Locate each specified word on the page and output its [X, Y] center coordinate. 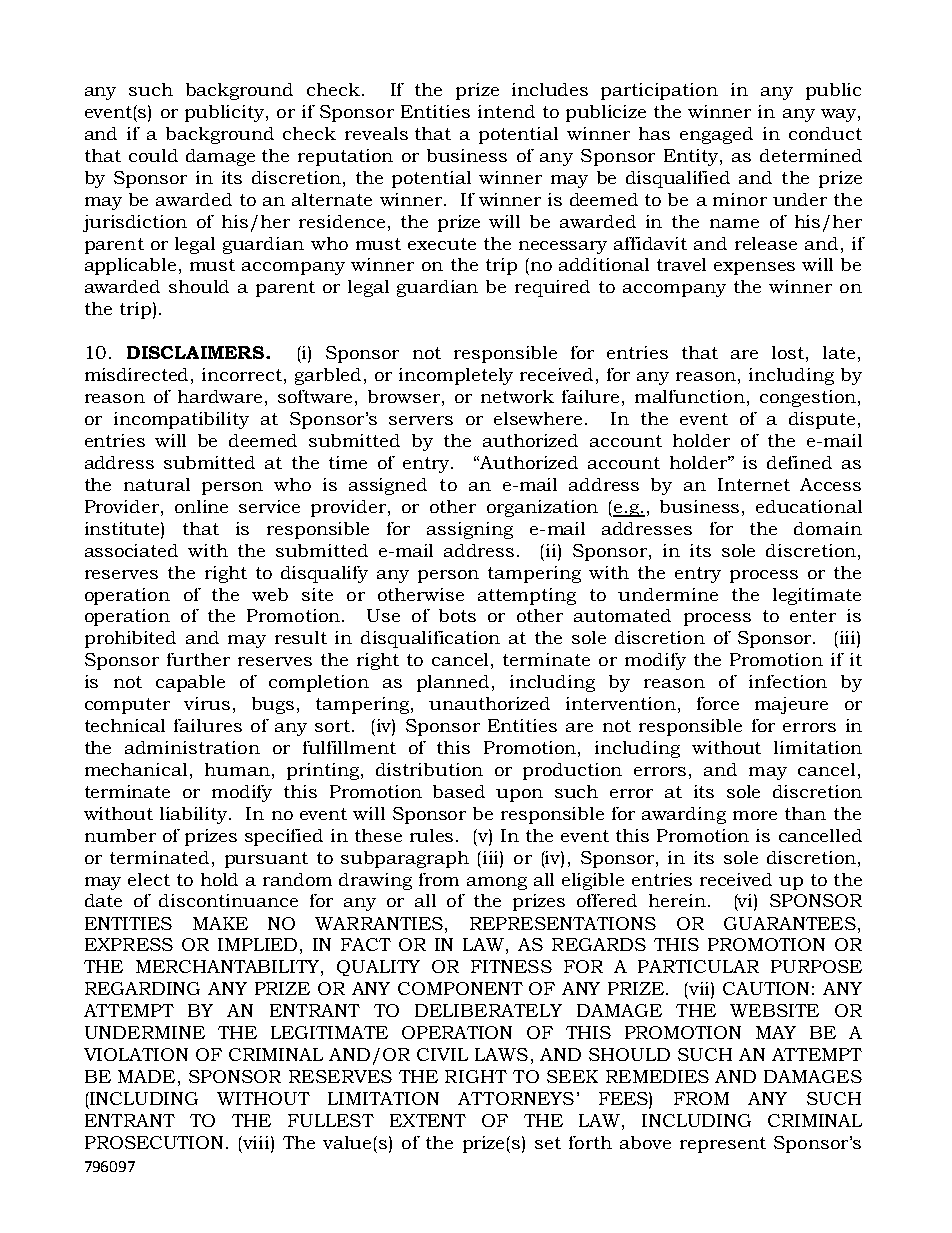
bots [457, 615]
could [153, 155]
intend [506, 111]
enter [813, 616]
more [755, 815]
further [198, 659]
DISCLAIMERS [197, 352]
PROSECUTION [156, 1142]
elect [149, 879]
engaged [716, 135]
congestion [808, 398]
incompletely [456, 376]
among [497, 883]
